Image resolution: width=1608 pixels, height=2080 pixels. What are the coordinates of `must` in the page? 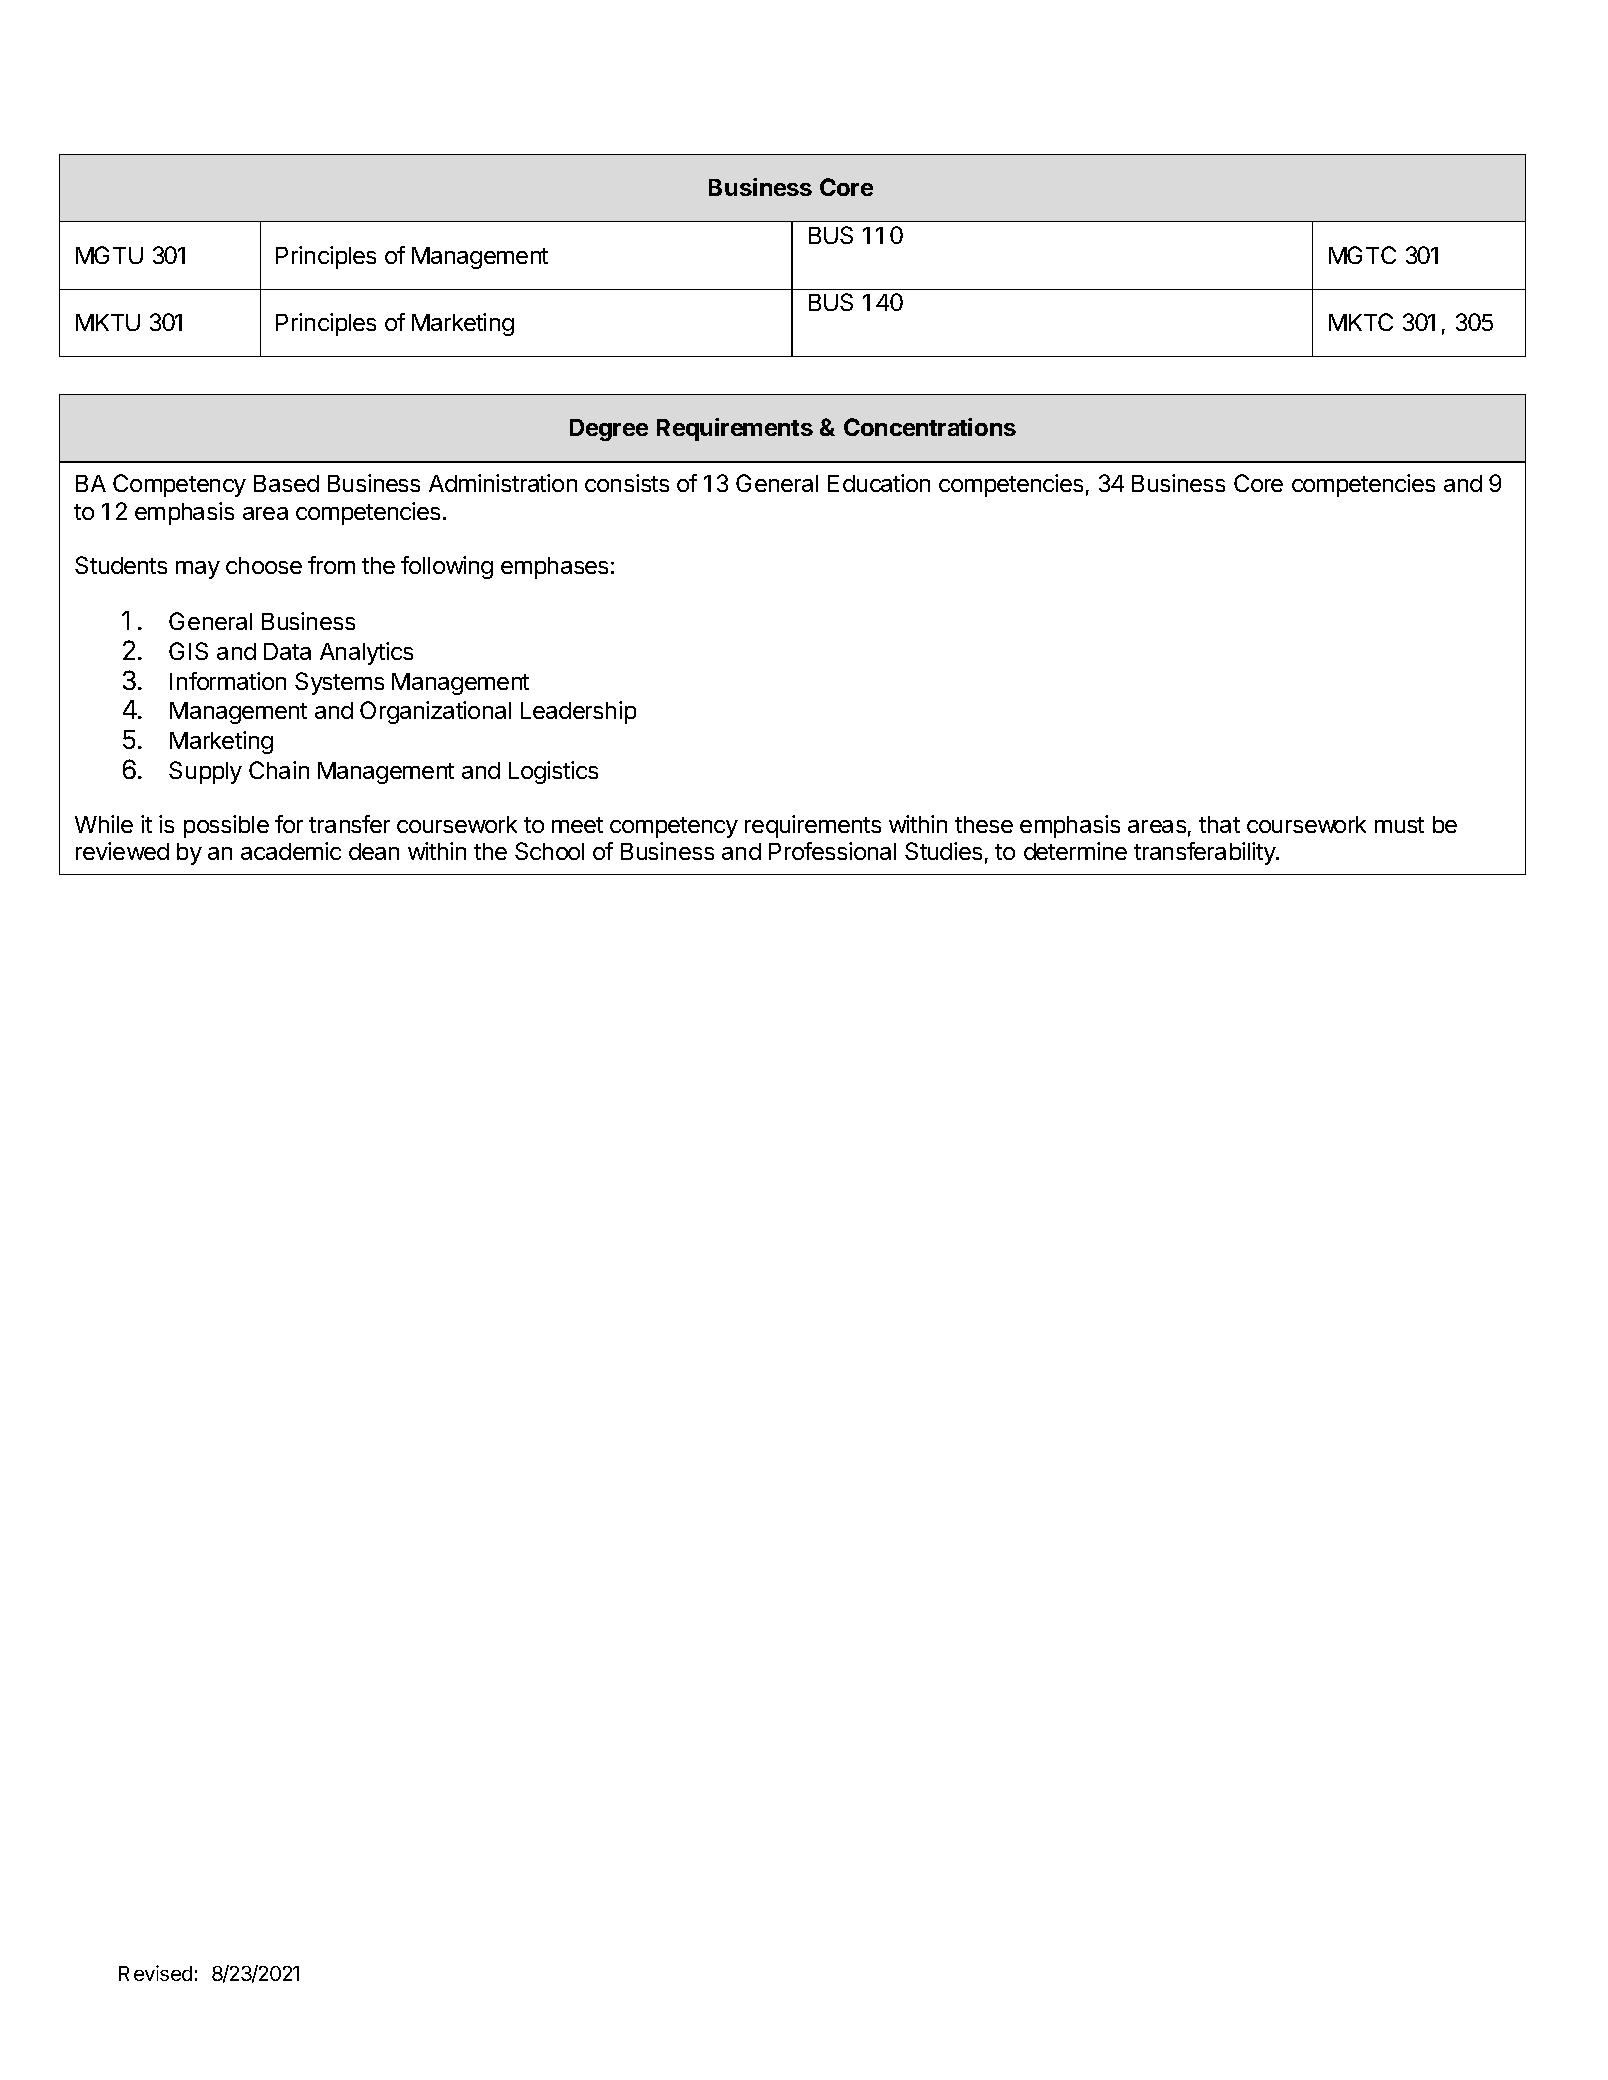 It's located at (1399, 825).
